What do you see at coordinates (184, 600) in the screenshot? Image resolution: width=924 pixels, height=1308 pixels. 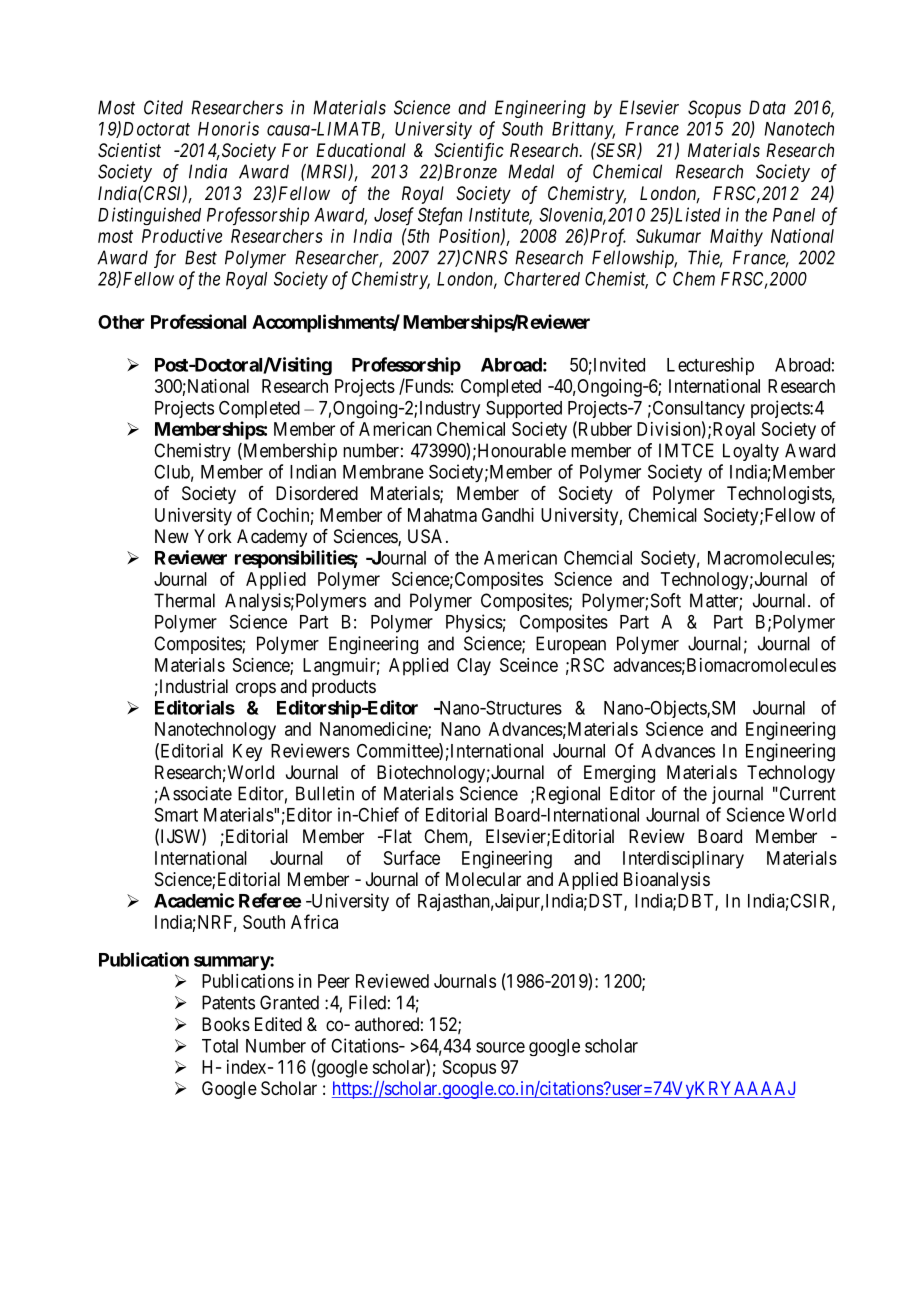 I see `Thermal` at bounding box center [184, 600].
